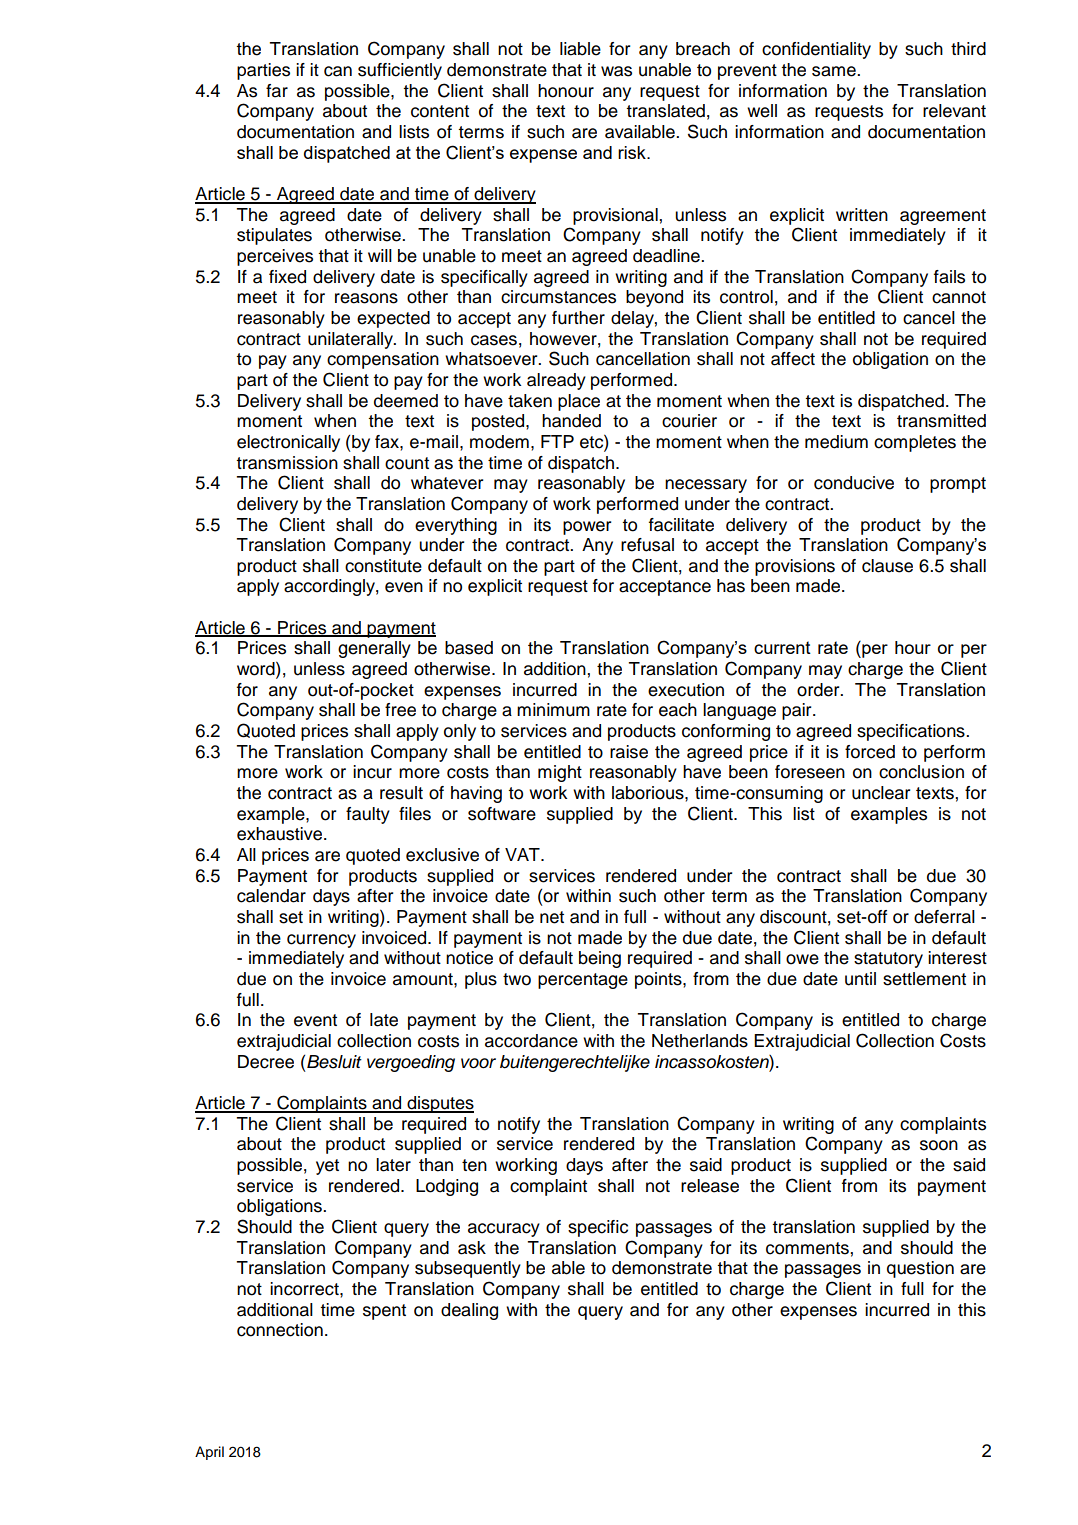 The height and width of the screenshot is (1525, 1078). Describe the element at coordinates (288, 443) in the screenshot. I see `electronically` at that location.
